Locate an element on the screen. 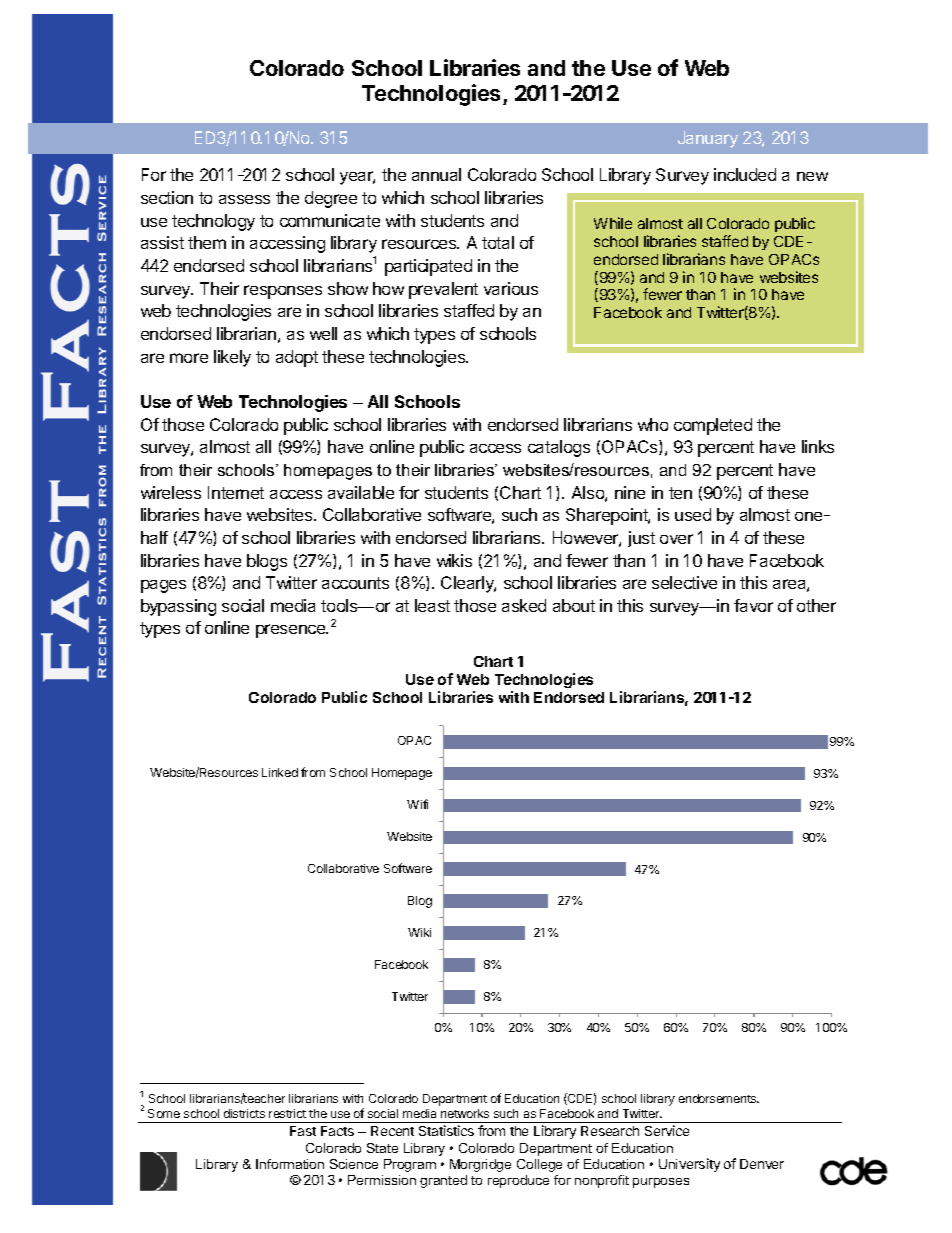 This screenshot has height=1233, width=952. bypassing is located at coordinates (178, 607).
